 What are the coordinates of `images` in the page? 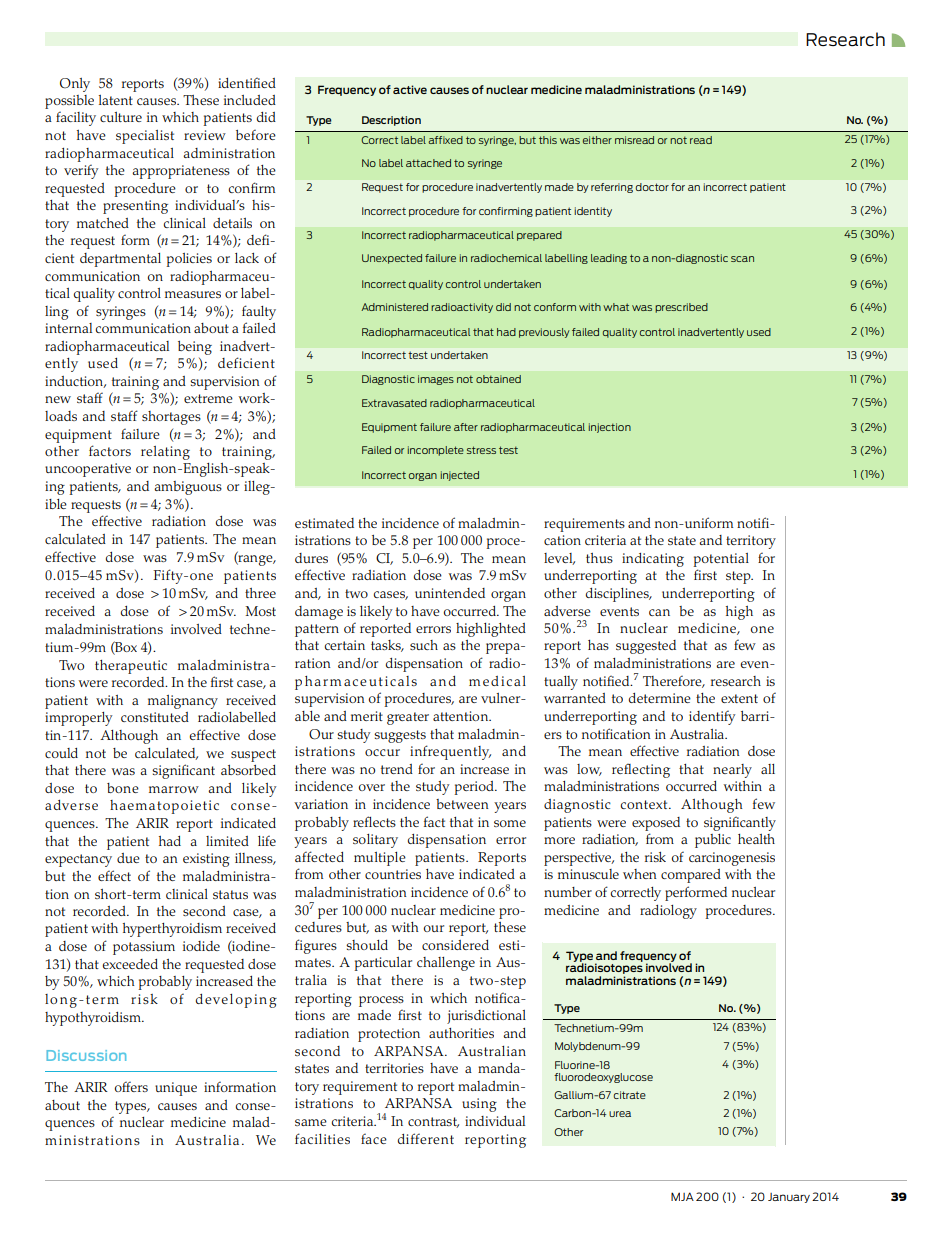 It's located at (436, 380).
